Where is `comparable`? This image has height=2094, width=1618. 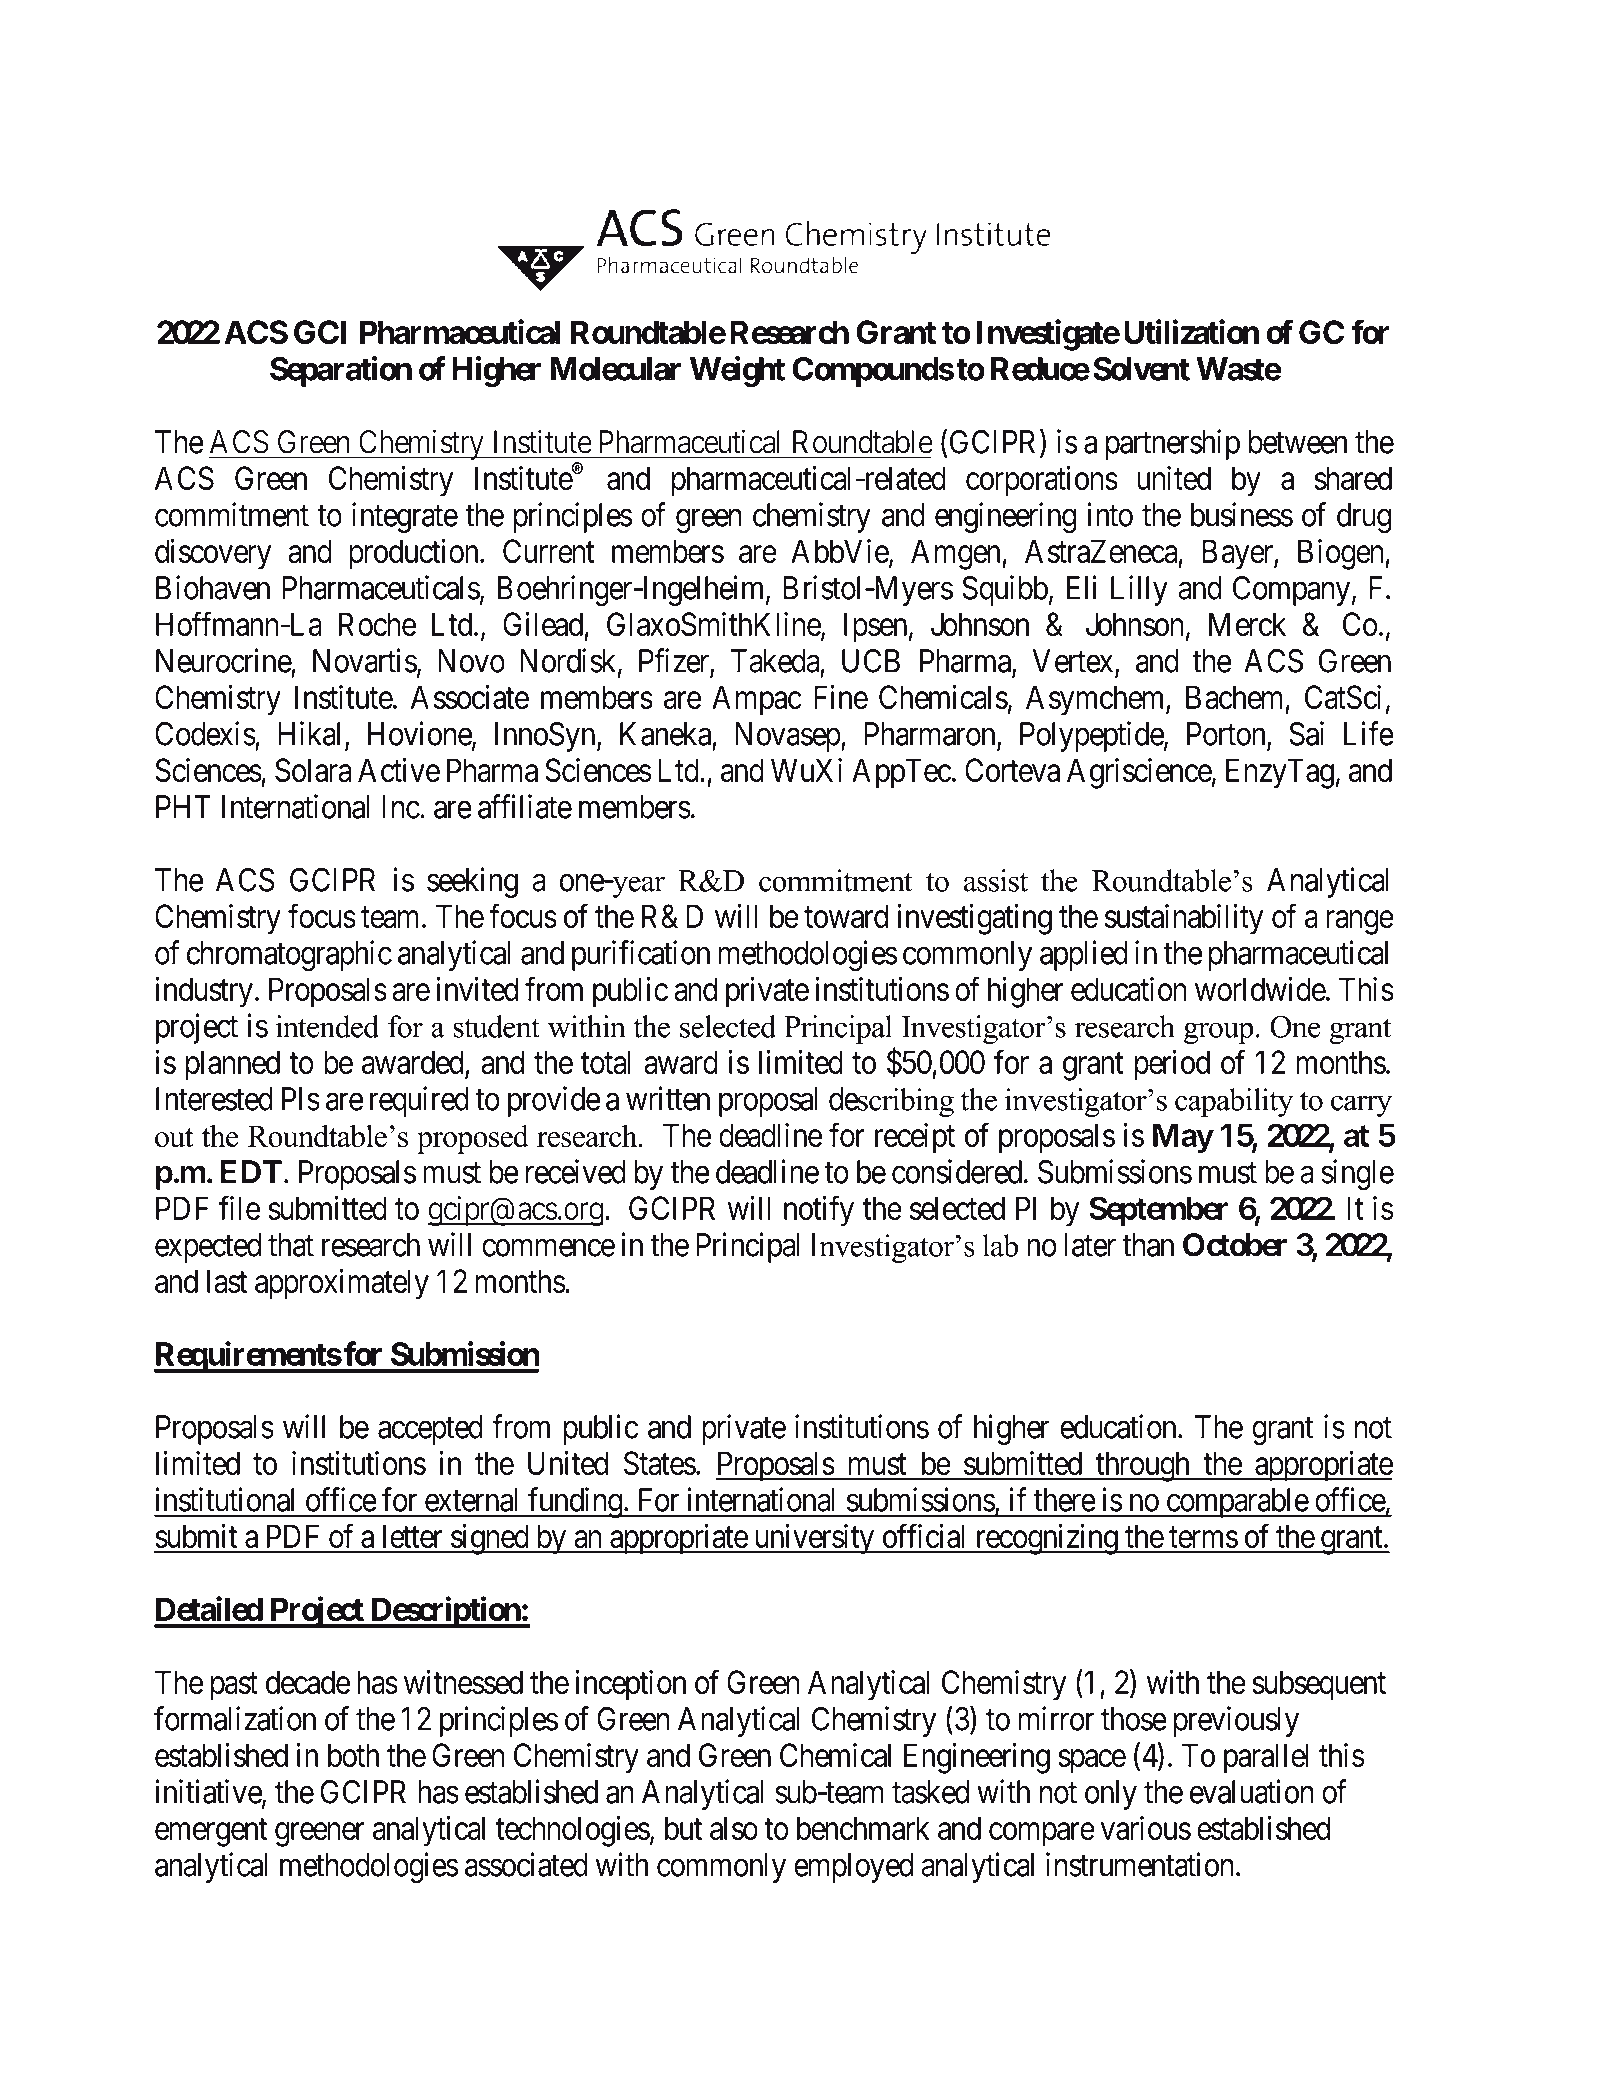 comparable is located at coordinates (1237, 1503).
